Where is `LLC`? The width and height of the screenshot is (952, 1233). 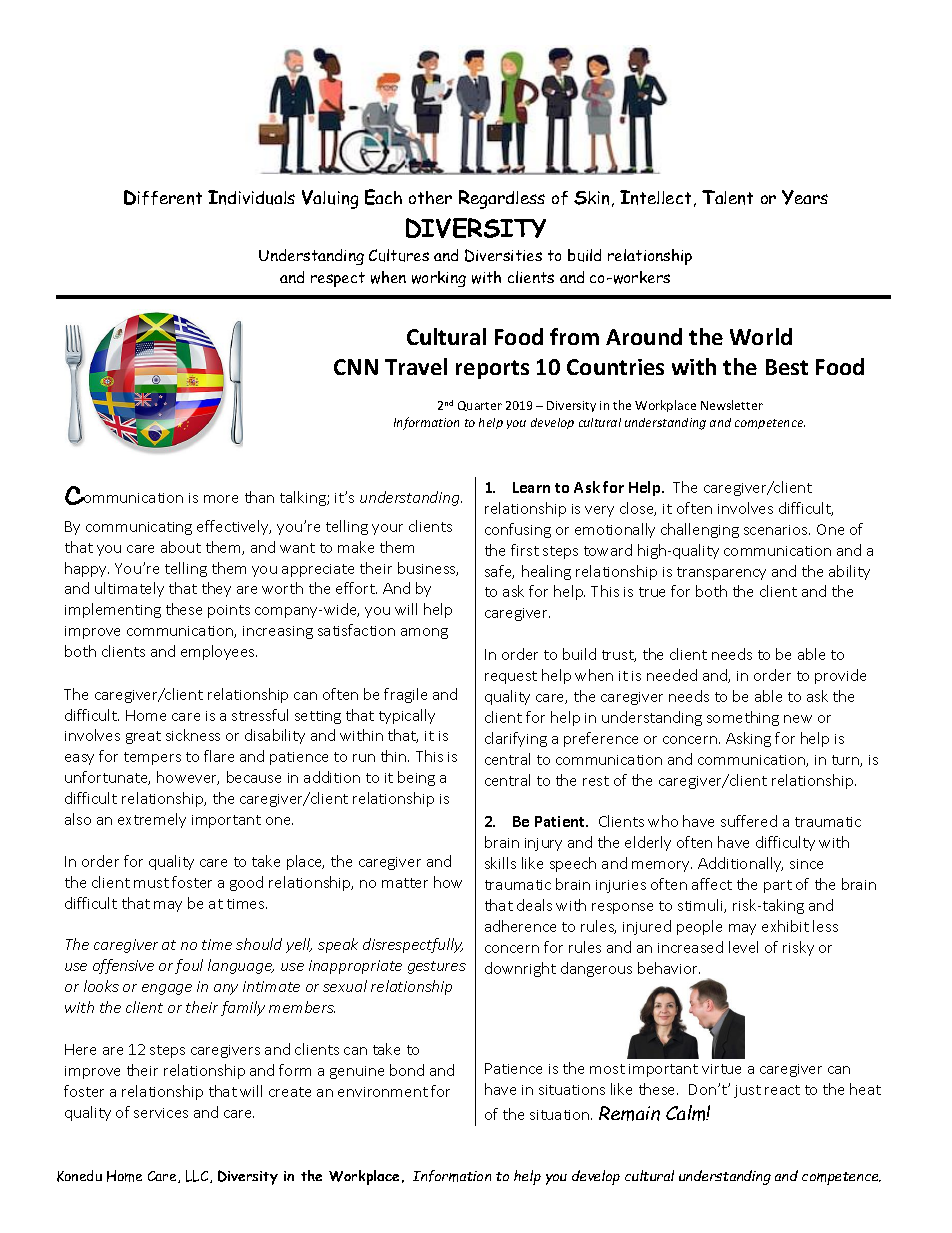 LLC is located at coordinates (198, 1176).
